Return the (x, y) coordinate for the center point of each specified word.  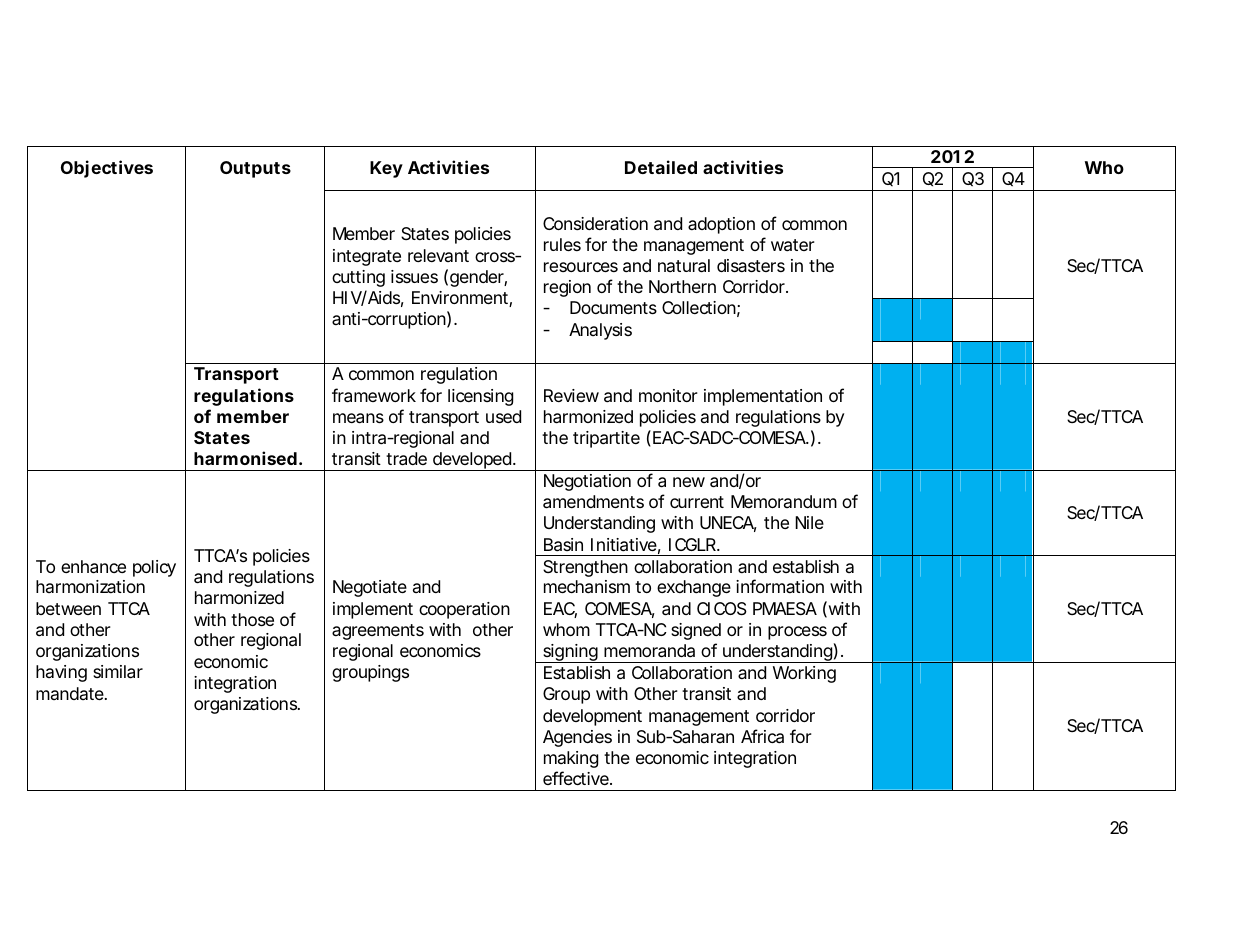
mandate (71, 693)
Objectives (107, 169)
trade (406, 459)
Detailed (661, 167)
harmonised (245, 458)
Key (386, 169)
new (689, 482)
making (571, 759)
